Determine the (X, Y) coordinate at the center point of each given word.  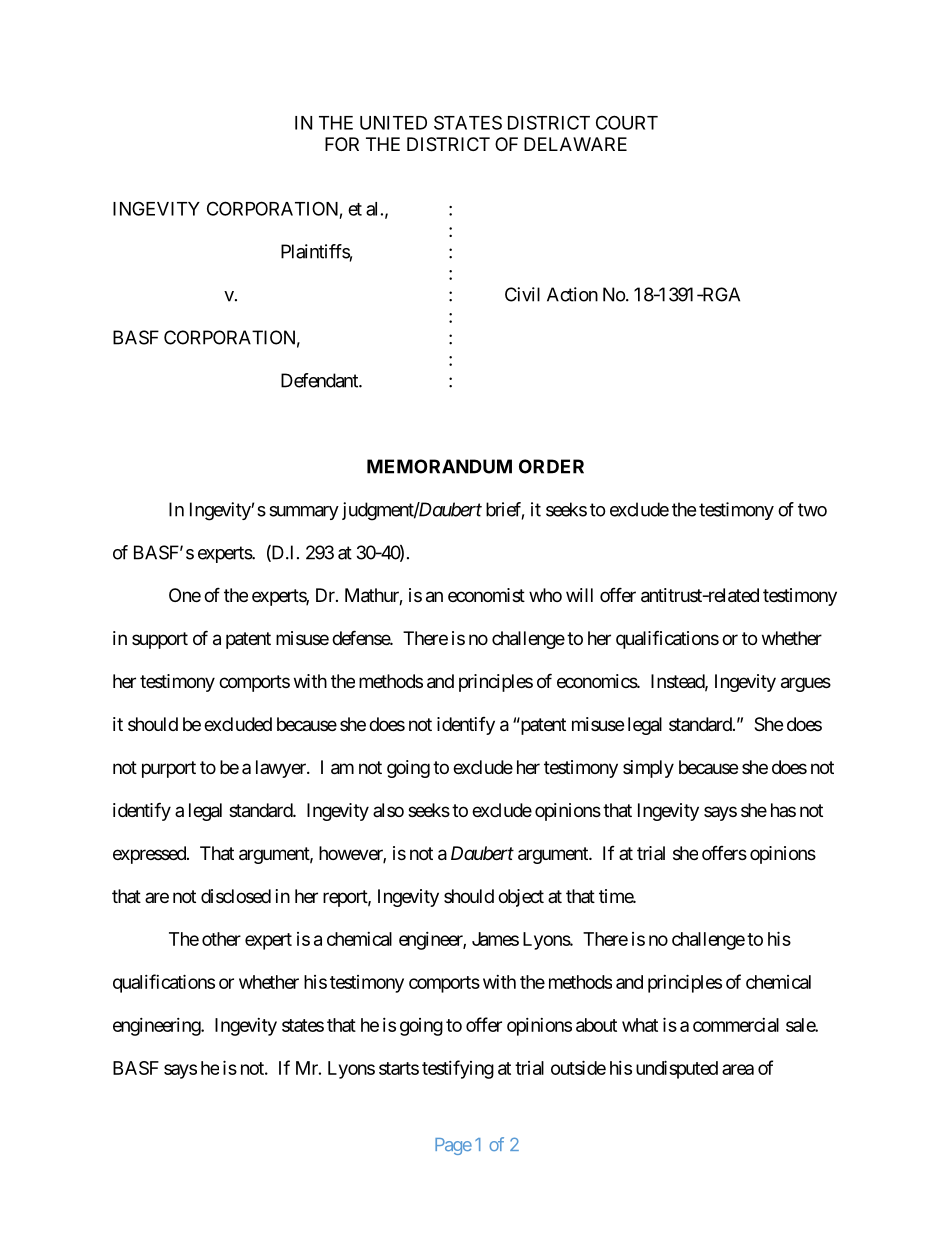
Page (453, 1146)
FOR (342, 144)
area (738, 1069)
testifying (458, 1069)
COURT (627, 122)
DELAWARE (575, 144)
